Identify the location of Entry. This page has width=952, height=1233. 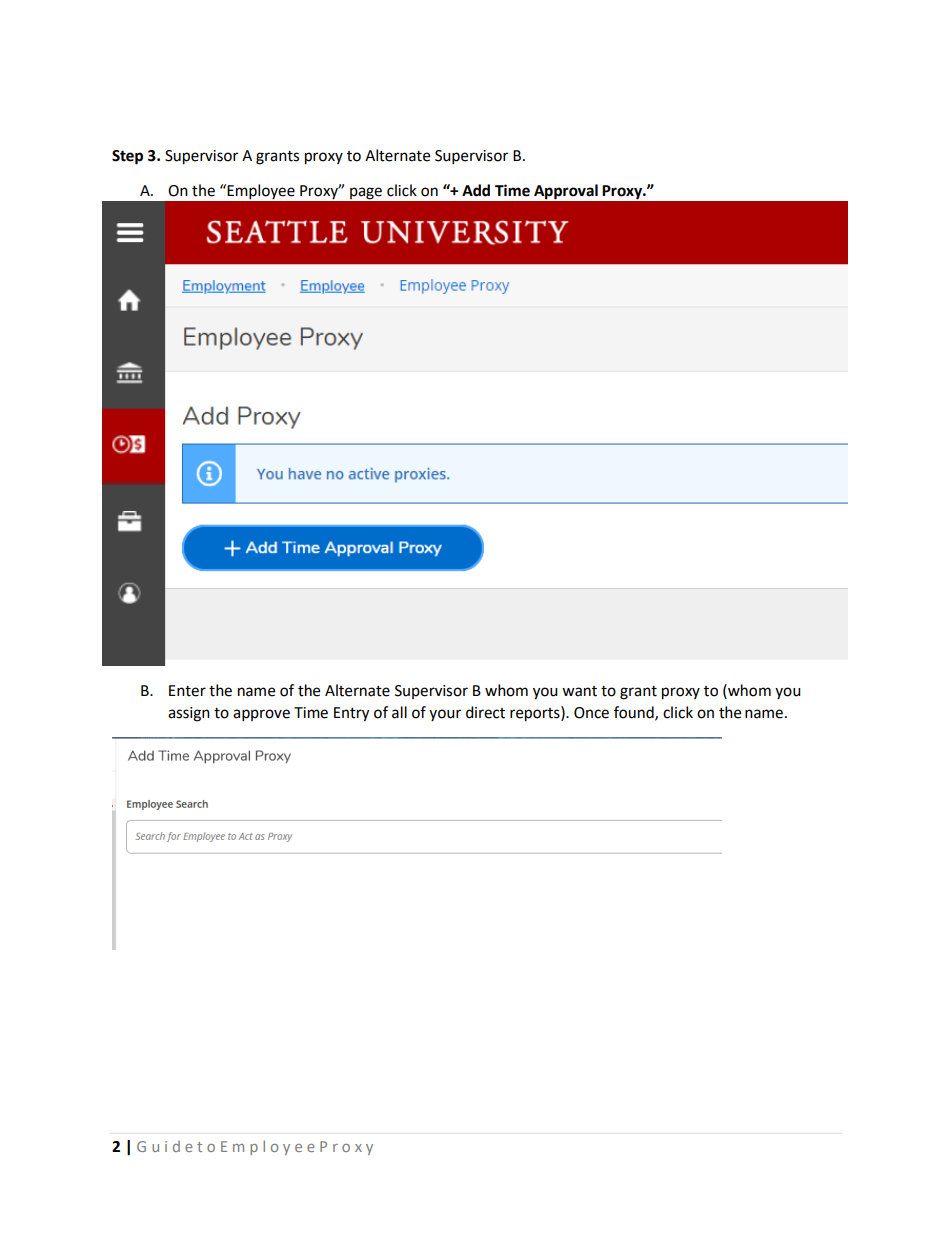
(351, 714).
